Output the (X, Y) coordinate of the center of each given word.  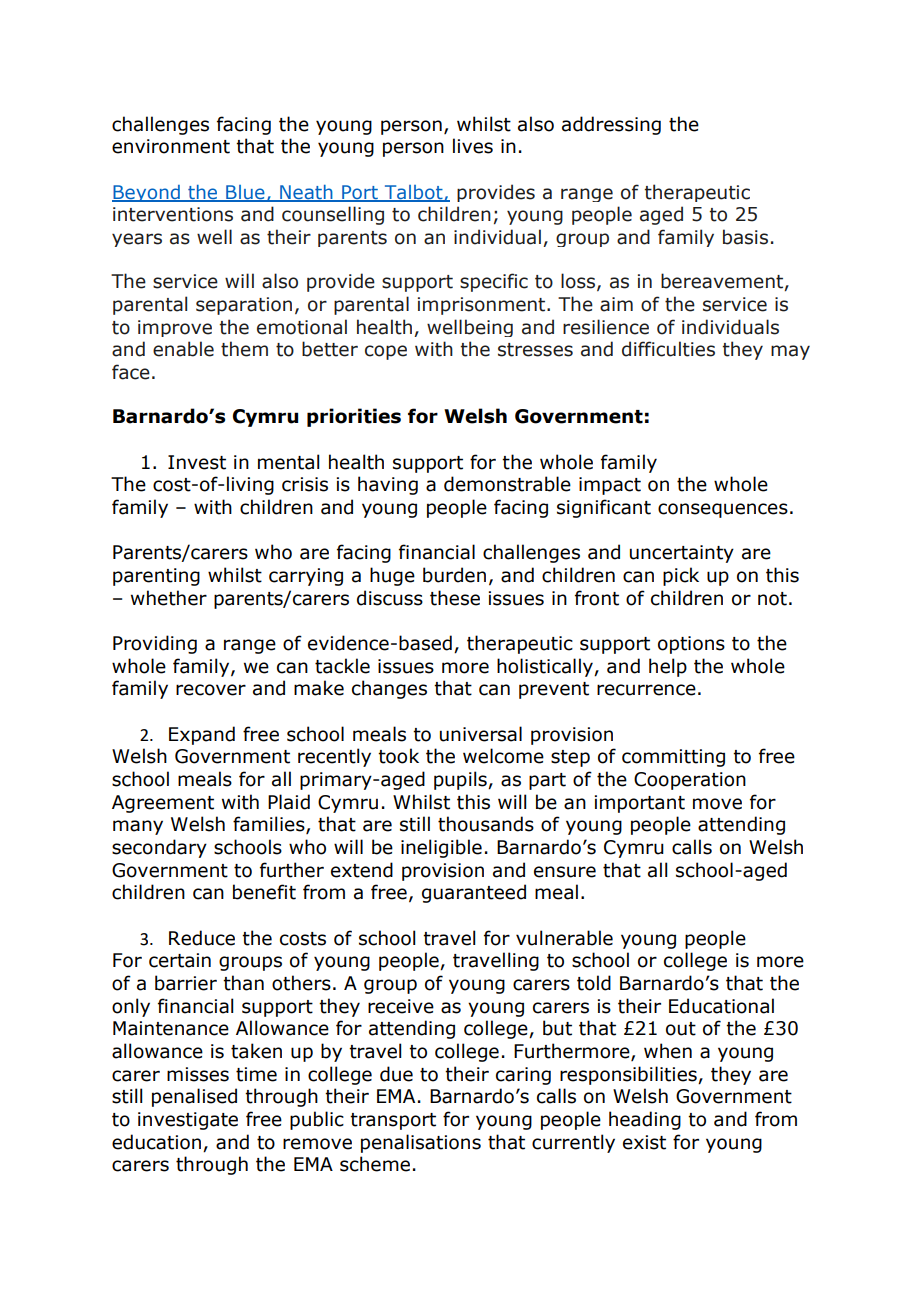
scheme (375, 1164)
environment (171, 146)
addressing (611, 125)
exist (644, 1142)
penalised (194, 1097)
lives (473, 146)
